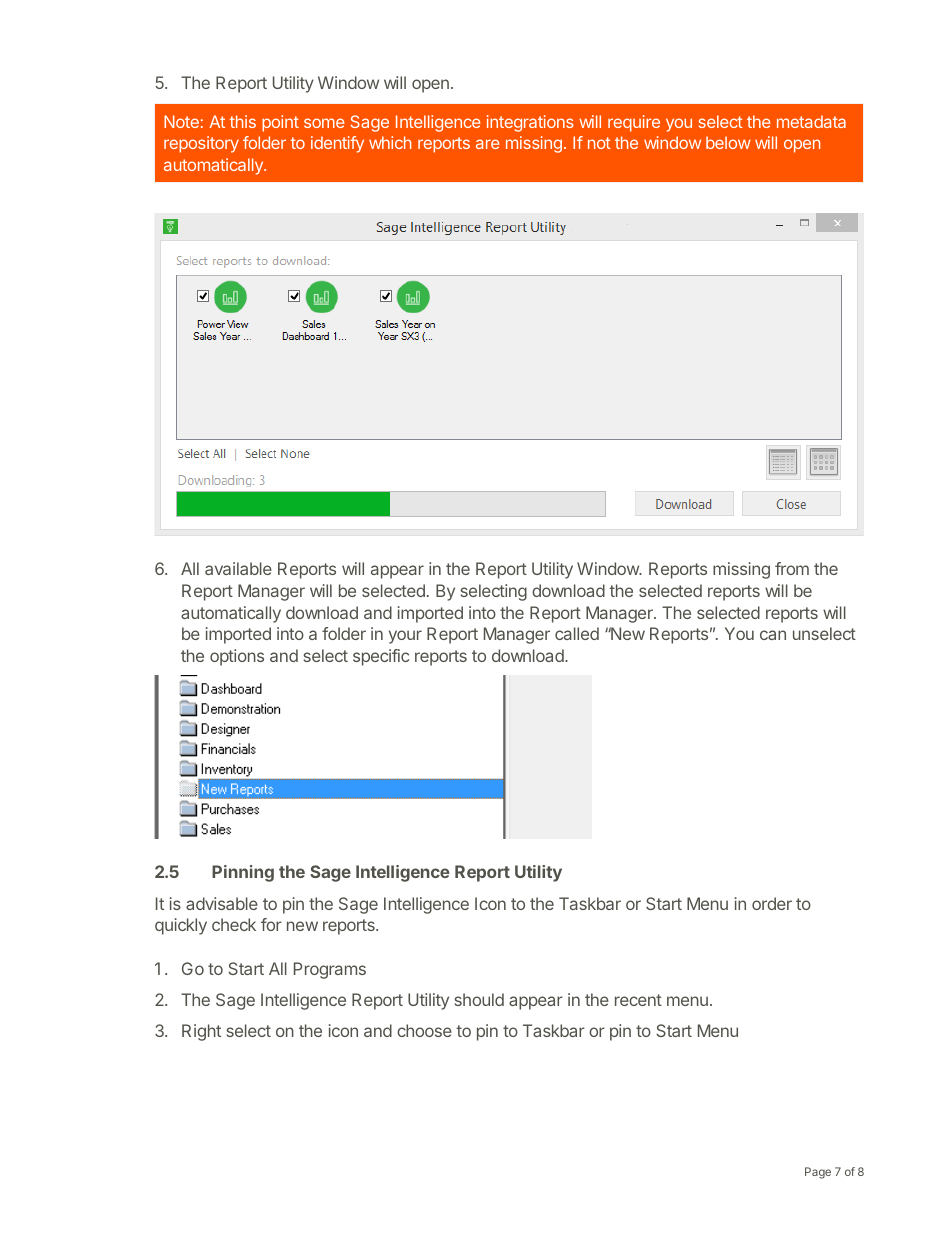  What do you see at coordinates (818, 1173) in the document?
I see `Page` at bounding box center [818, 1173].
